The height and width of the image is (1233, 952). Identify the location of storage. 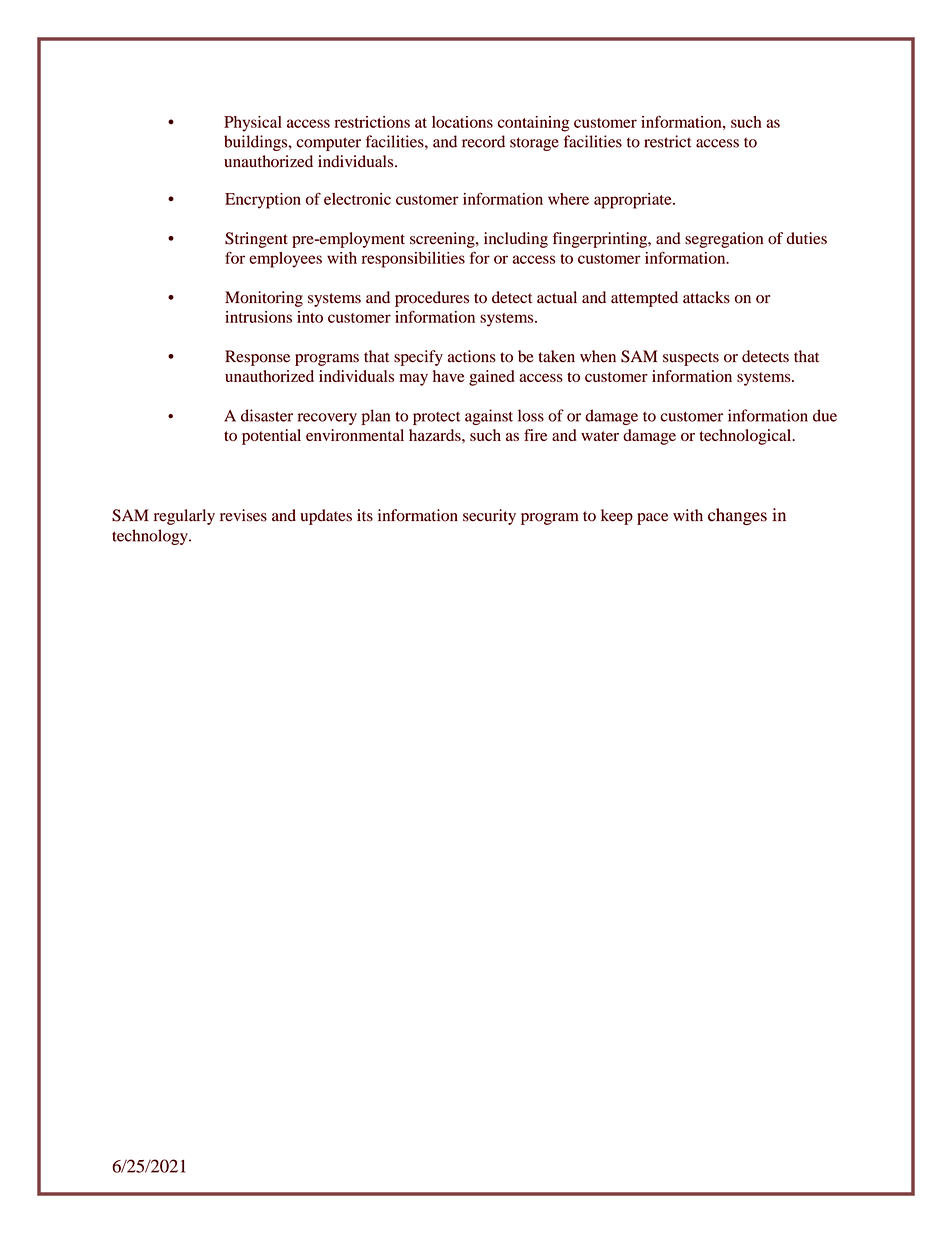
(534, 144).
